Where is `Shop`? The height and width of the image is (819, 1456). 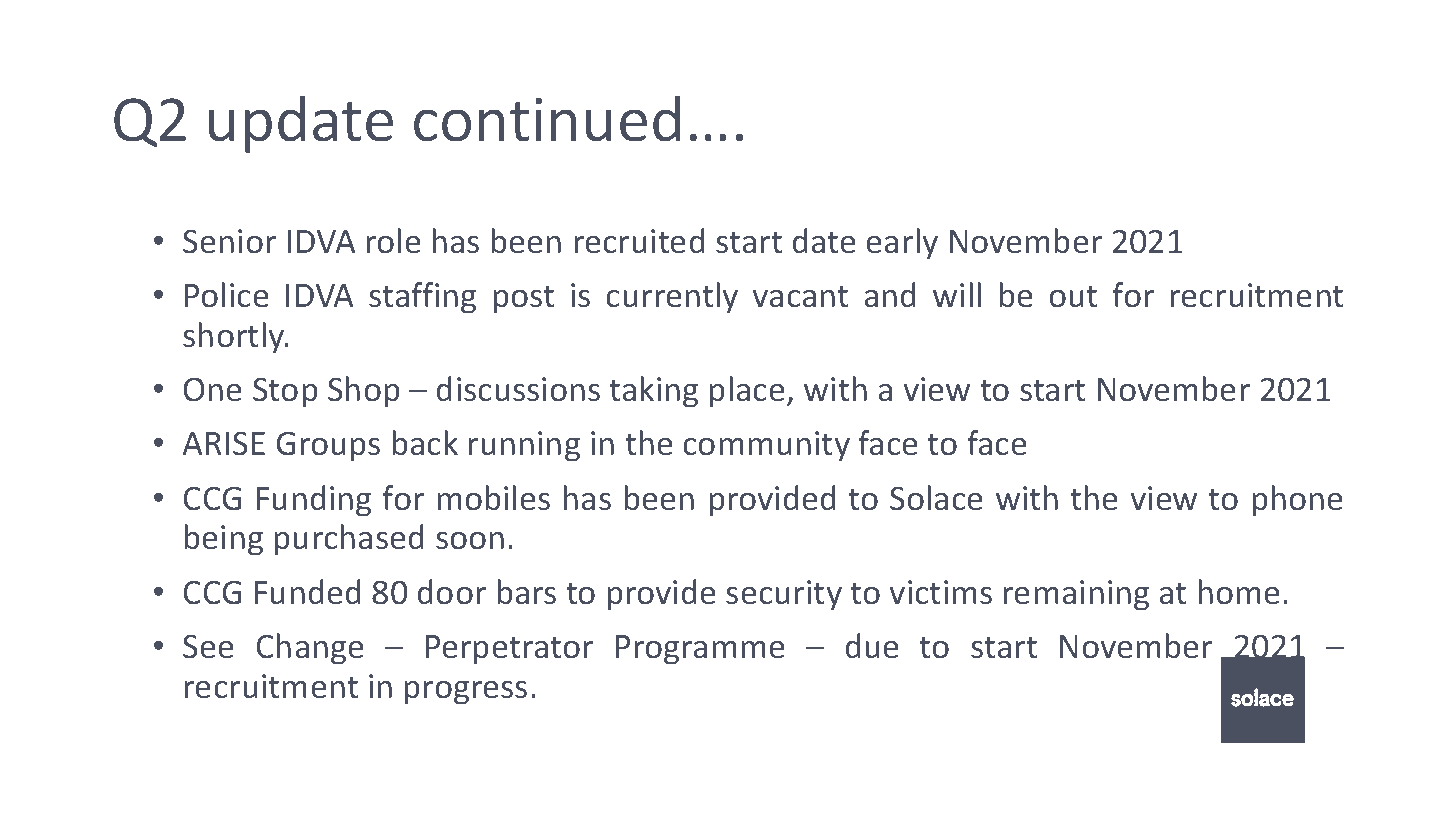 Shop is located at coordinates (364, 392).
